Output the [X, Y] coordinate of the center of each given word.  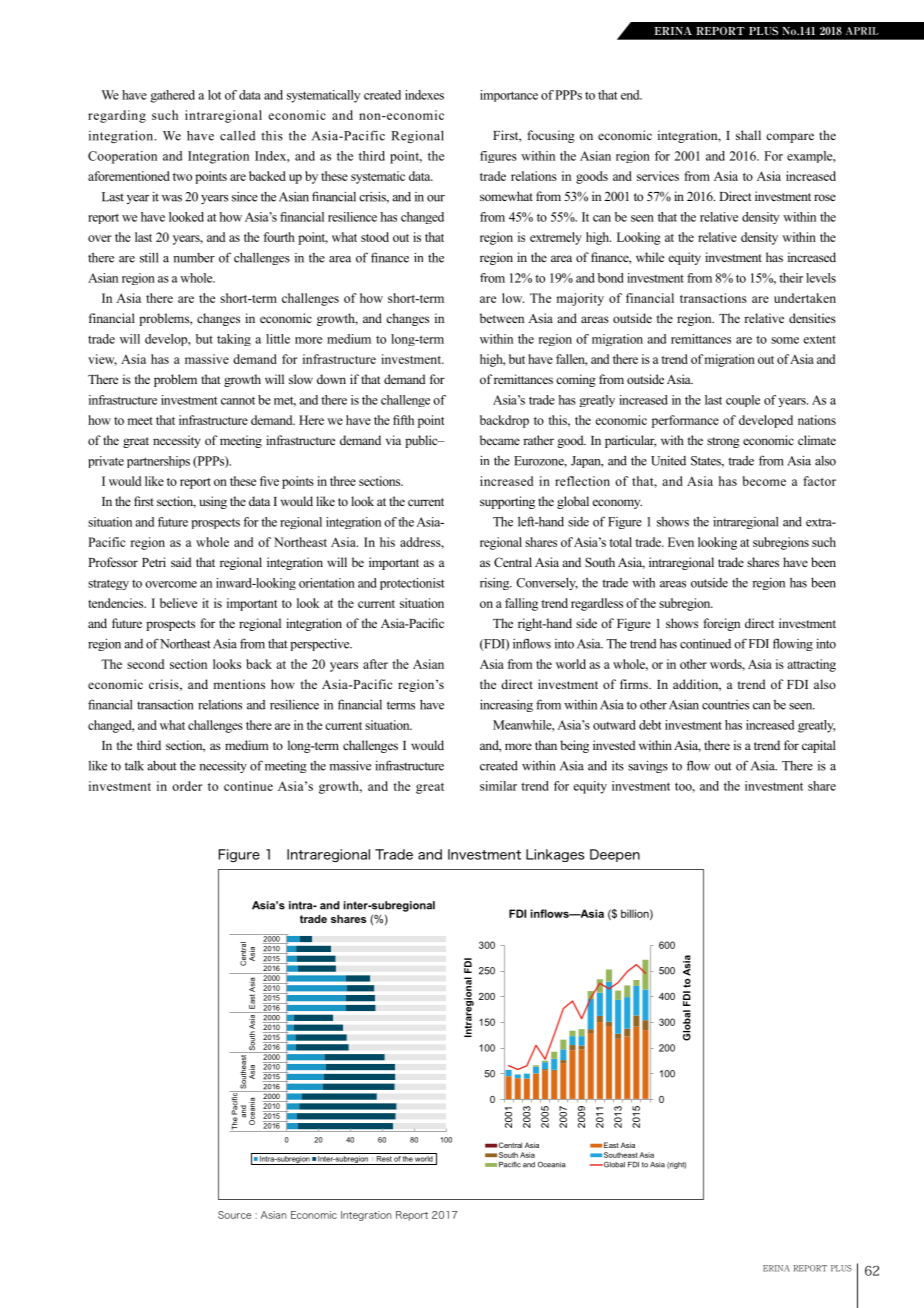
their [791, 278]
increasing [506, 705]
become [764, 481]
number [194, 258]
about [162, 766]
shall [748, 135]
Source [234, 1215]
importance [509, 96]
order [187, 786]
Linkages [555, 855]
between [502, 318]
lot [214, 95]
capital [819, 746]
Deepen [615, 855]
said [181, 562]
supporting [507, 502]
